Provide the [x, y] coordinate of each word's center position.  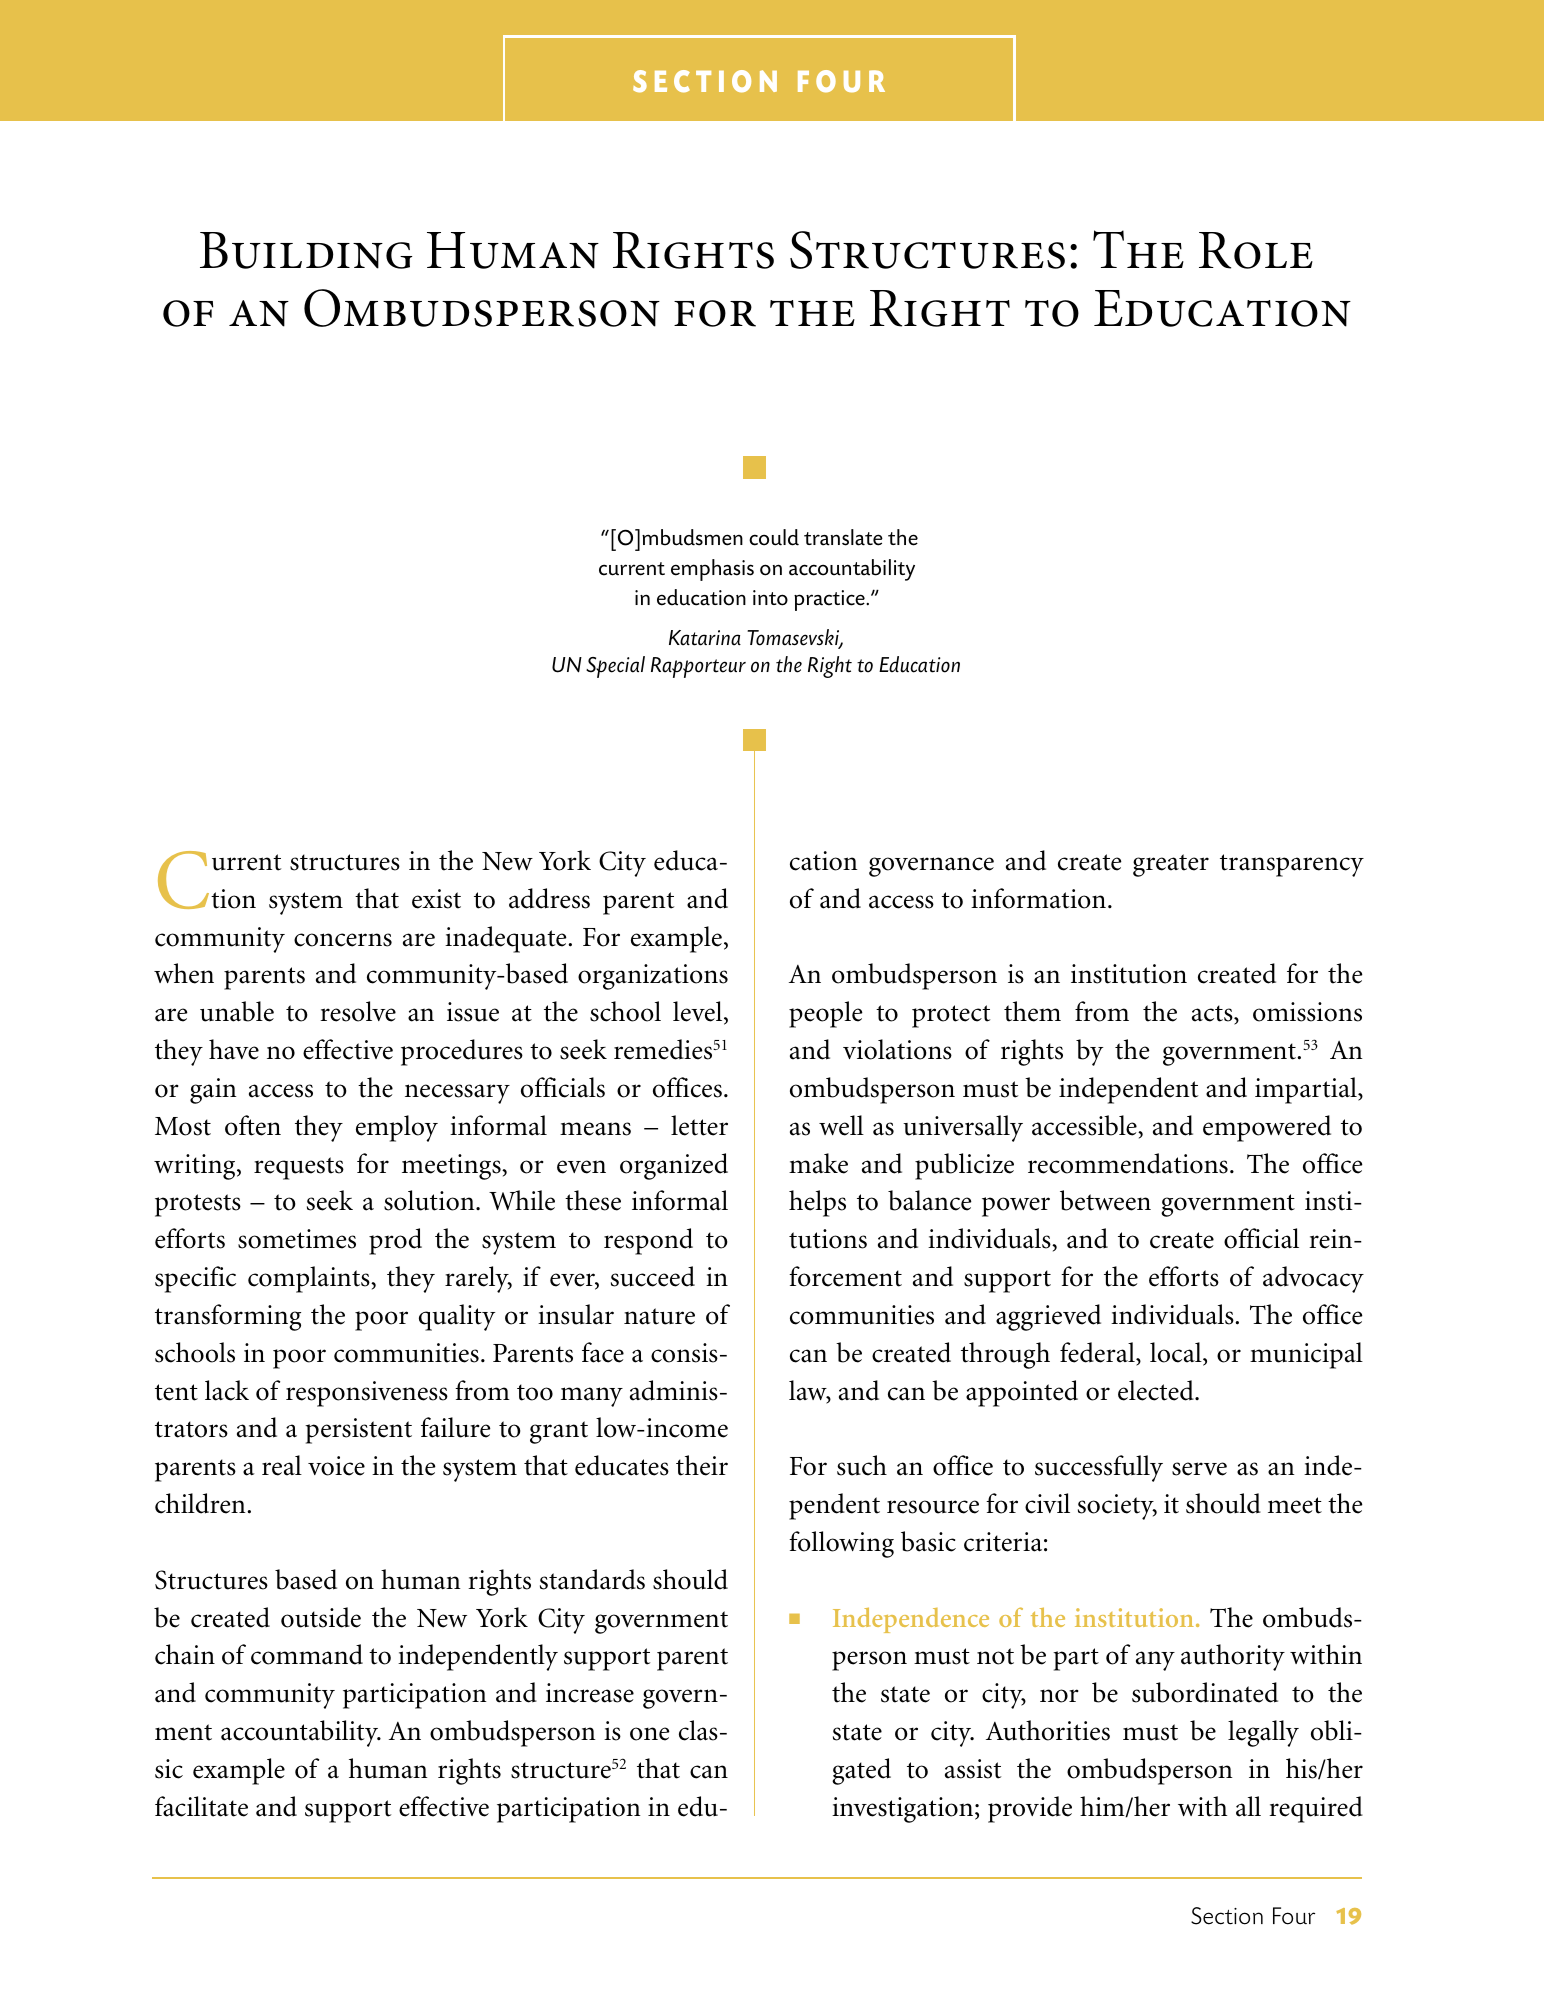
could [774, 537]
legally [1263, 1733]
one [650, 1734]
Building [306, 250]
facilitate [201, 1806]
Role [1256, 250]
